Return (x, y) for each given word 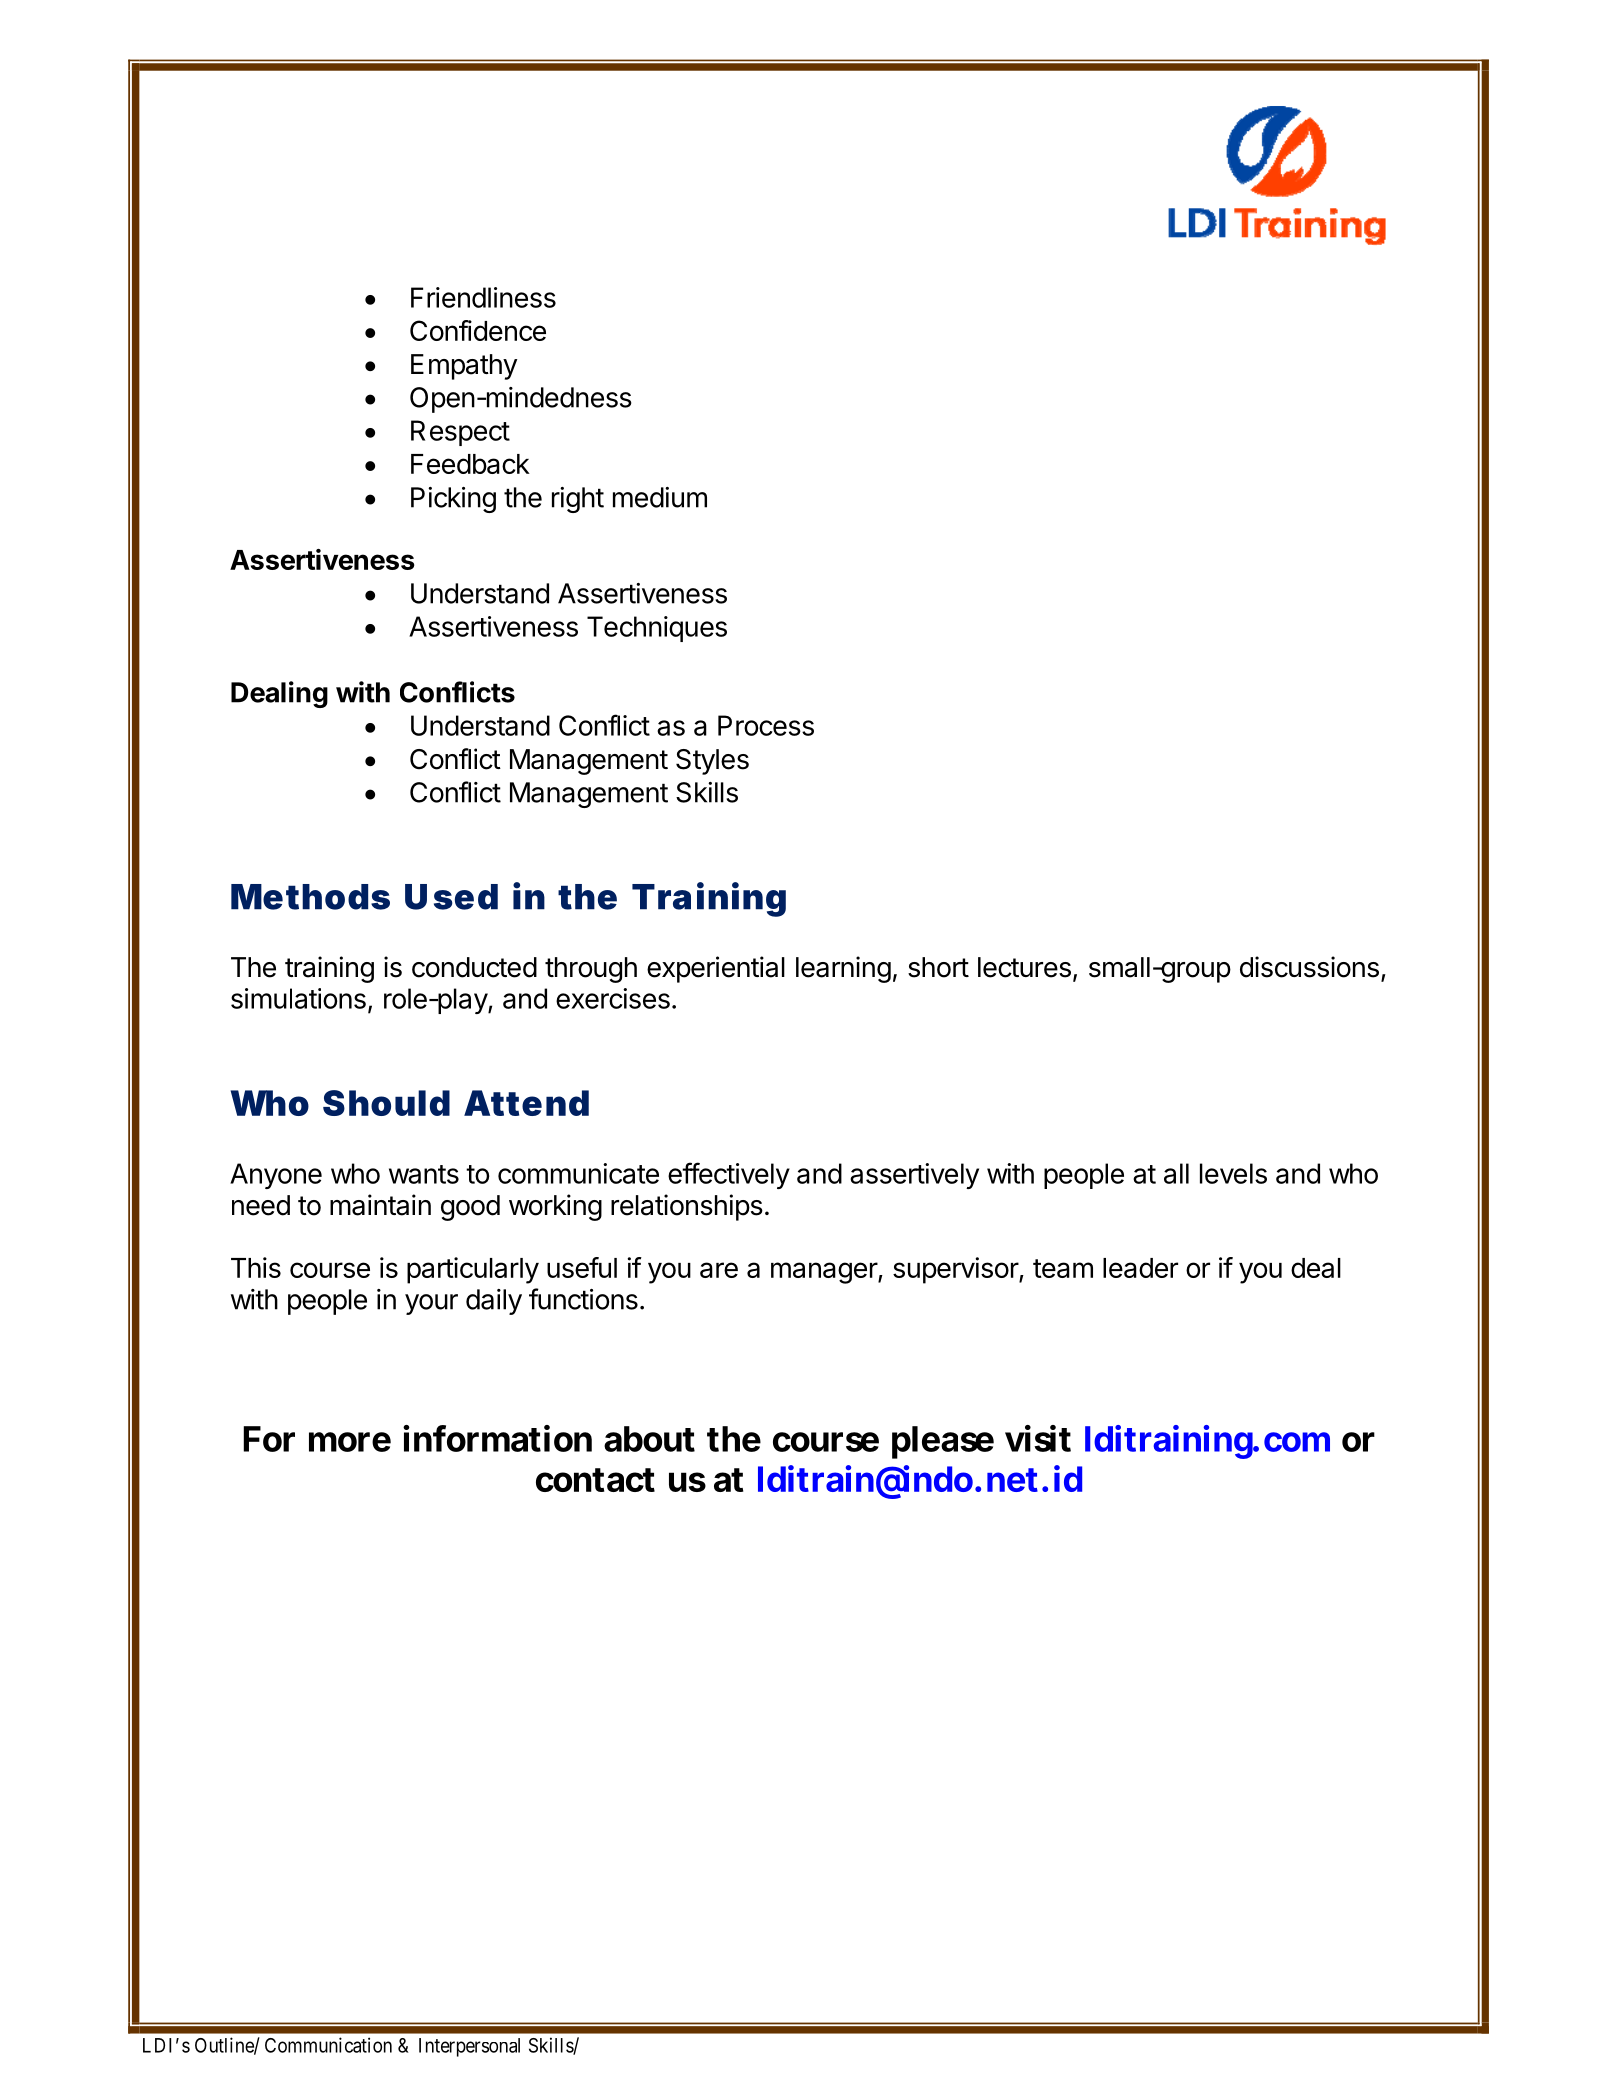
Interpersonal (469, 2047)
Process (766, 725)
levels (1233, 1173)
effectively (729, 1175)
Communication (328, 2045)
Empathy (464, 367)
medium (660, 497)
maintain (380, 1205)
